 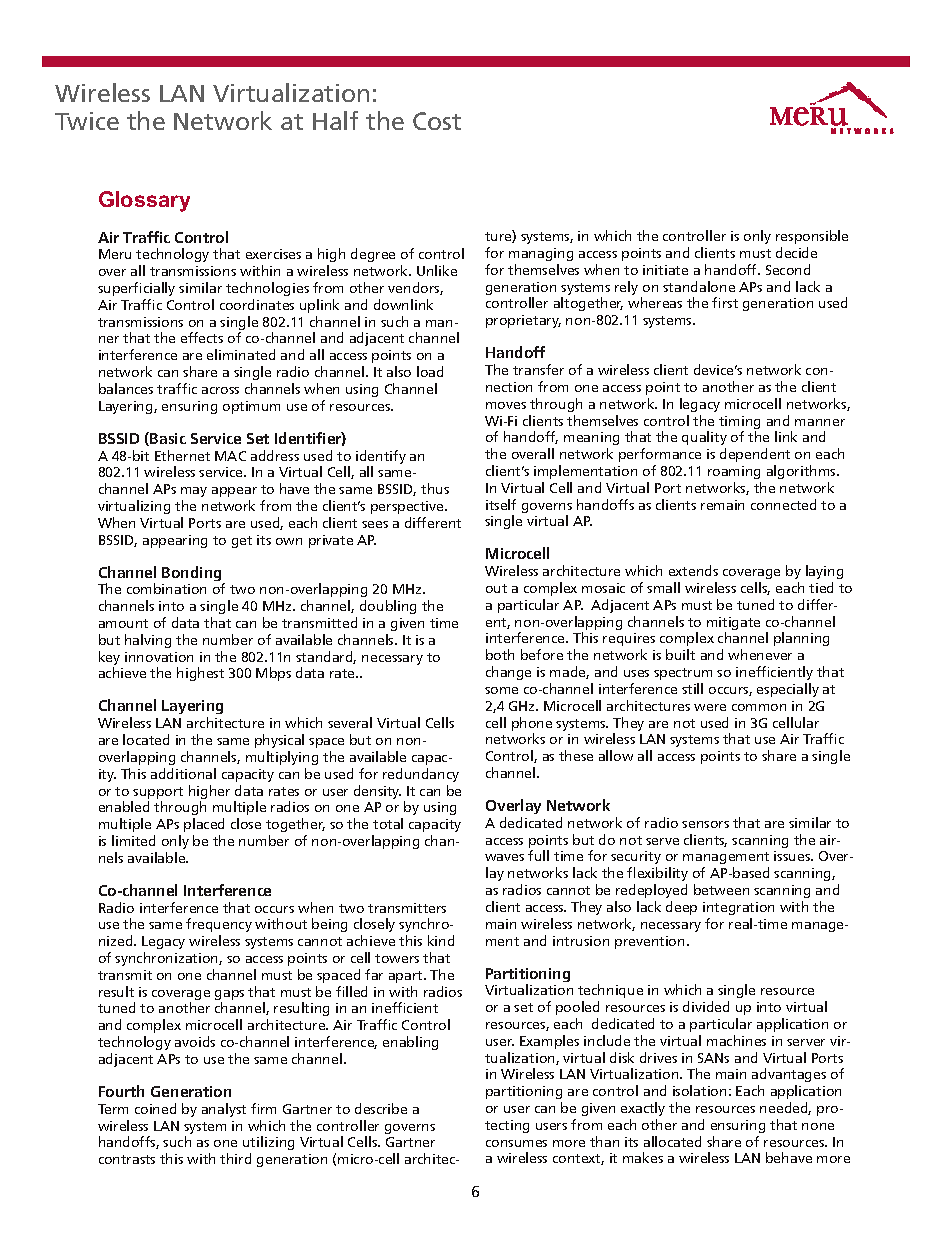 What do you see at coordinates (155, 1108) in the page?
I see `coined` at bounding box center [155, 1108].
